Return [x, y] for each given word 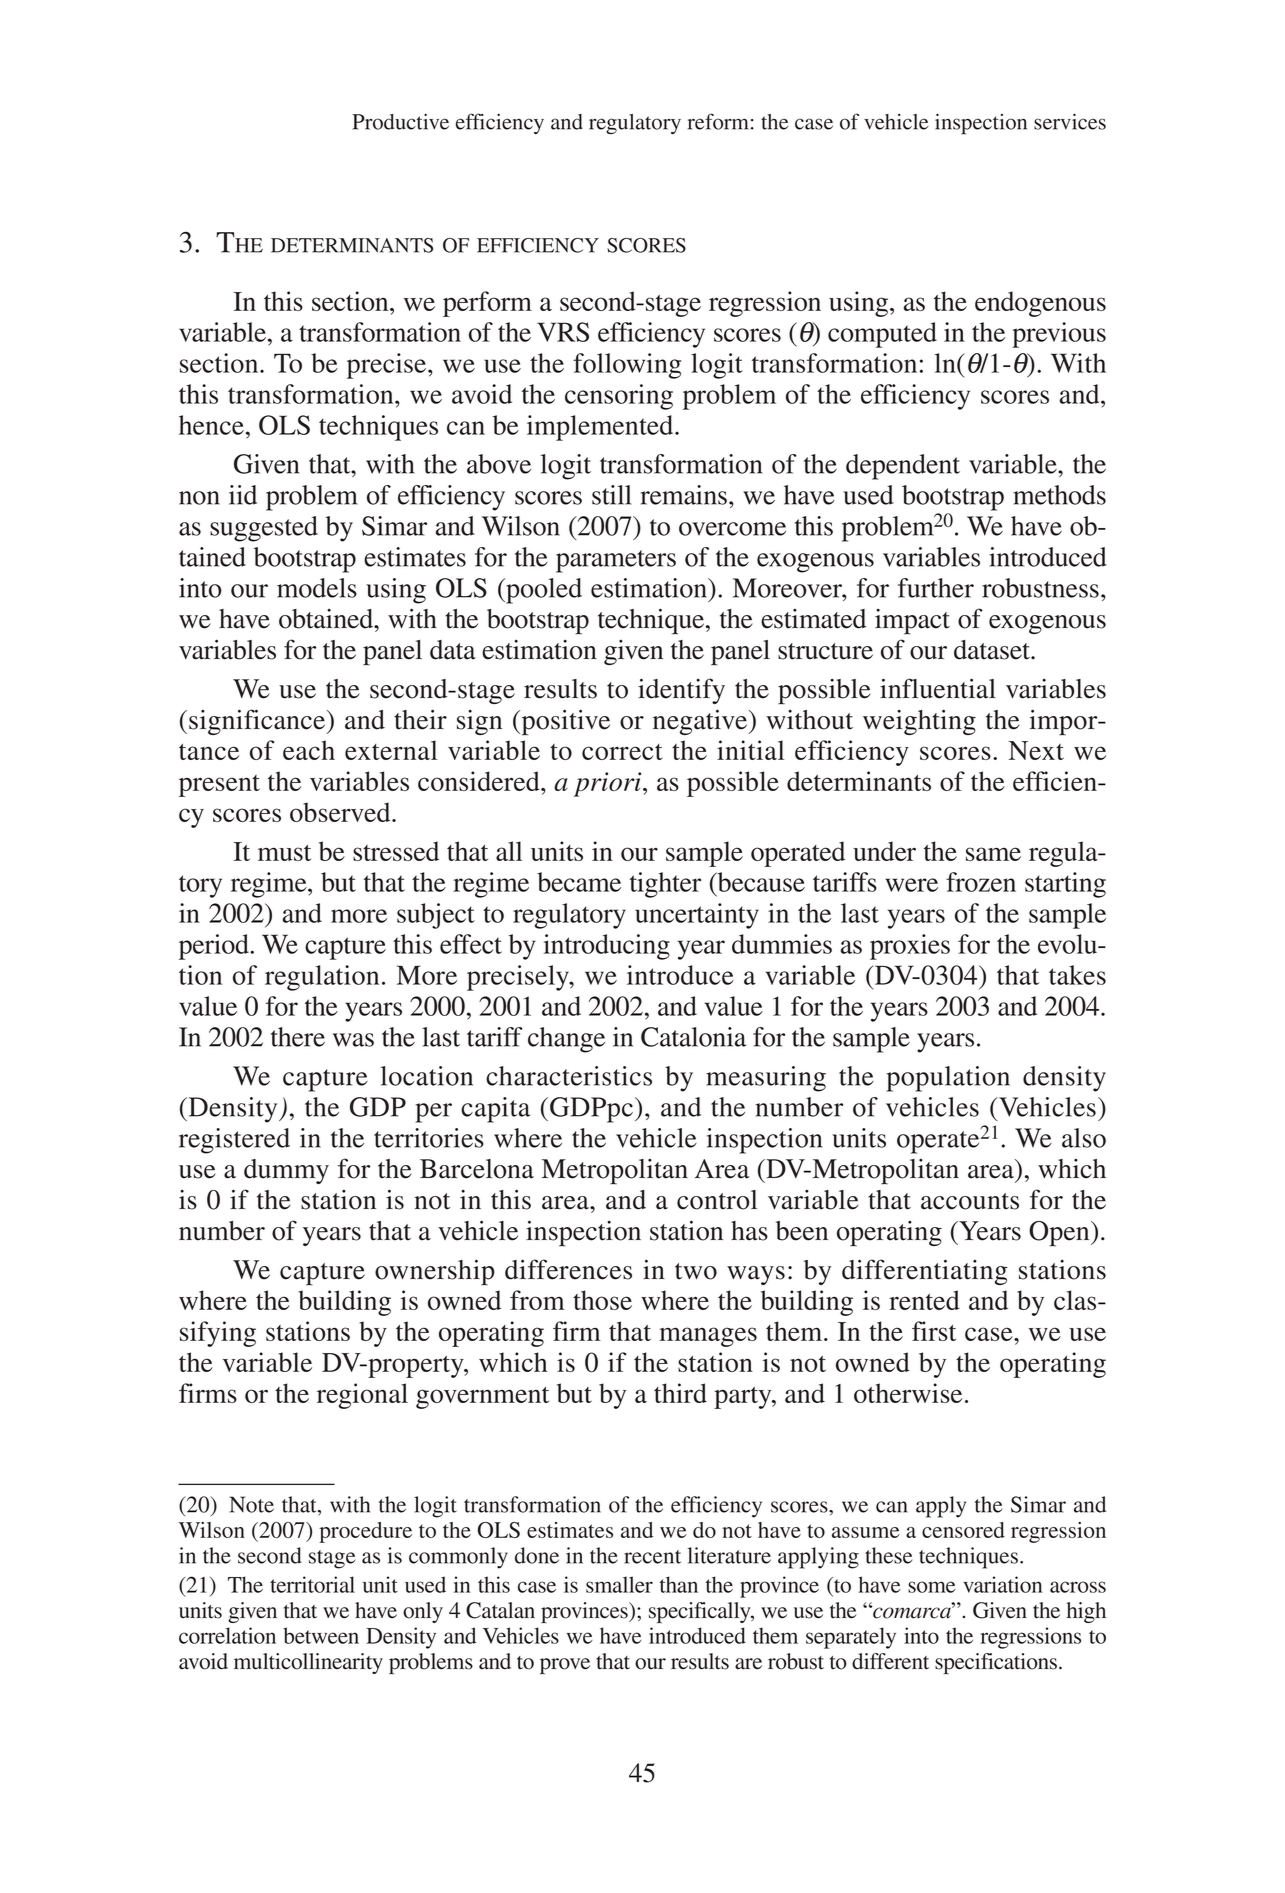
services [1070, 122]
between [321, 1635]
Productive [400, 122]
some [932, 1587]
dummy [286, 1171]
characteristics [569, 1076]
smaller [619, 1584]
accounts [970, 1201]
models [317, 588]
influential [938, 688]
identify [681, 691]
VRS [563, 332]
